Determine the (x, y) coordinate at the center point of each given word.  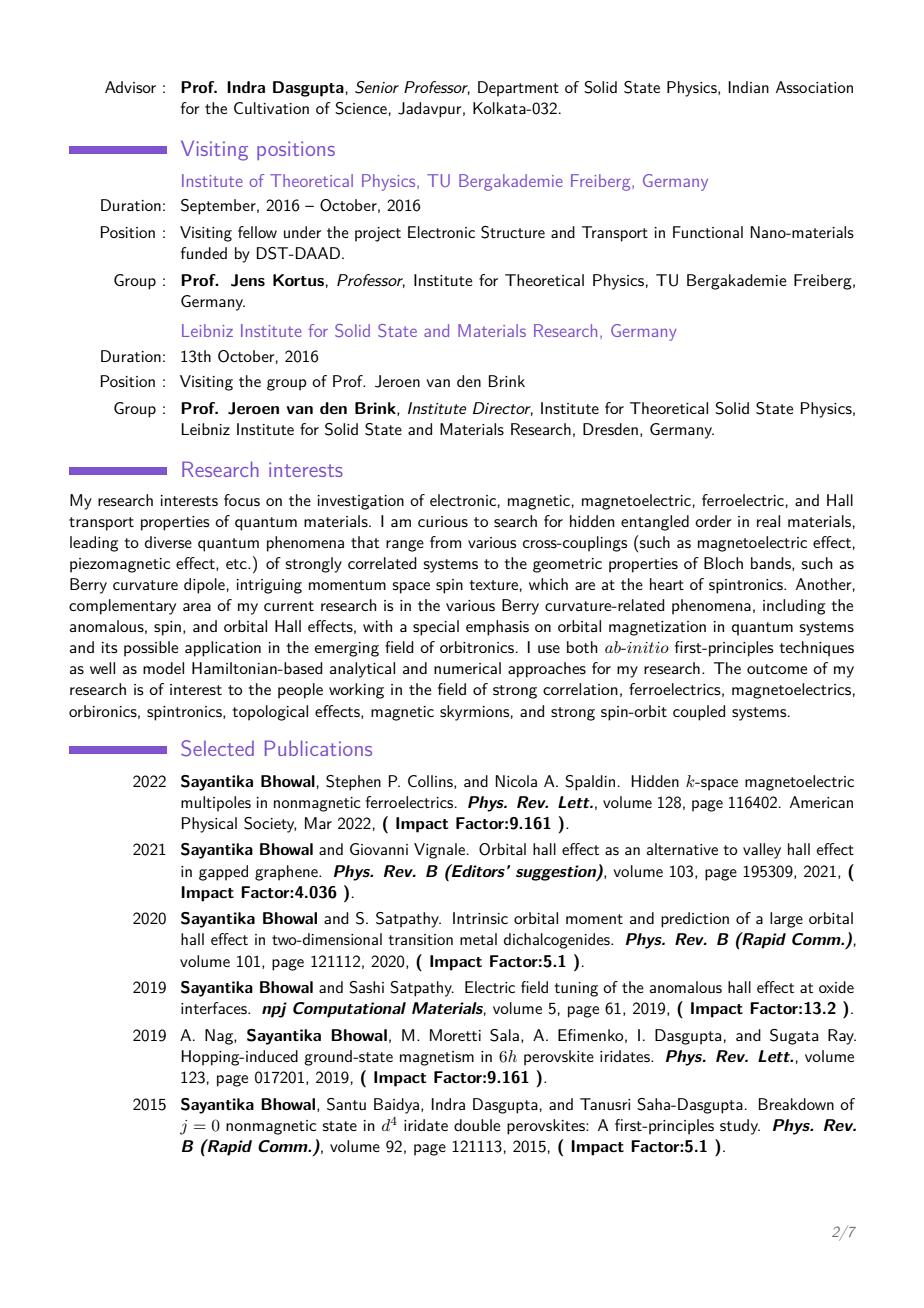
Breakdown (796, 1104)
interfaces (215, 1008)
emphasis (497, 628)
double (477, 1125)
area (197, 607)
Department (518, 89)
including (794, 607)
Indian (748, 87)
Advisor (130, 87)
